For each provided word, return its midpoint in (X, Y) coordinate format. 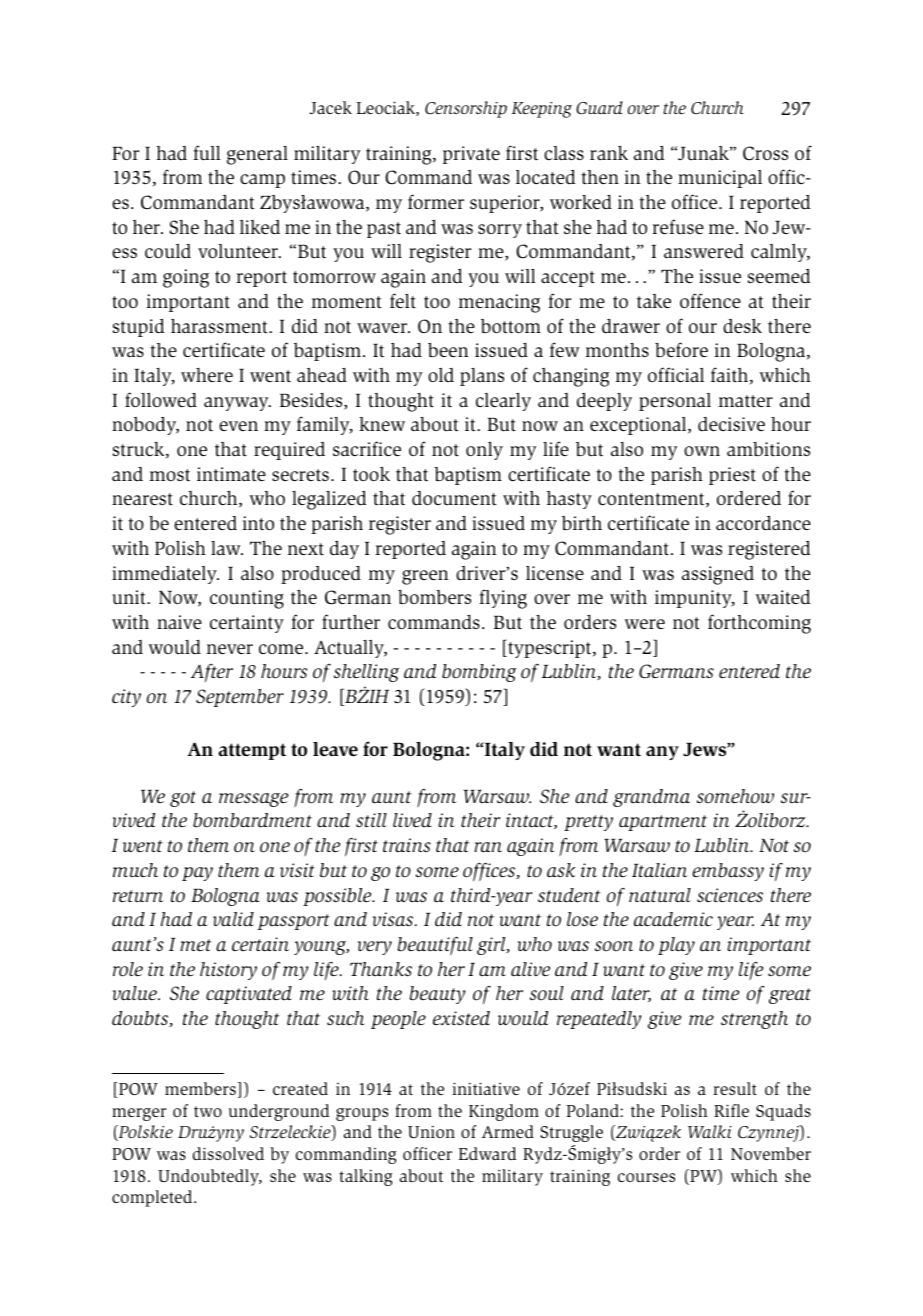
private (471, 155)
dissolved (228, 1153)
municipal (720, 179)
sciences (730, 895)
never (230, 649)
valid (233, 919)
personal (675, 402)
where (207, 375)
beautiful (435, 946)
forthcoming (759, 624)
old (441, 375)
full (207, 152)
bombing (479, 673)
